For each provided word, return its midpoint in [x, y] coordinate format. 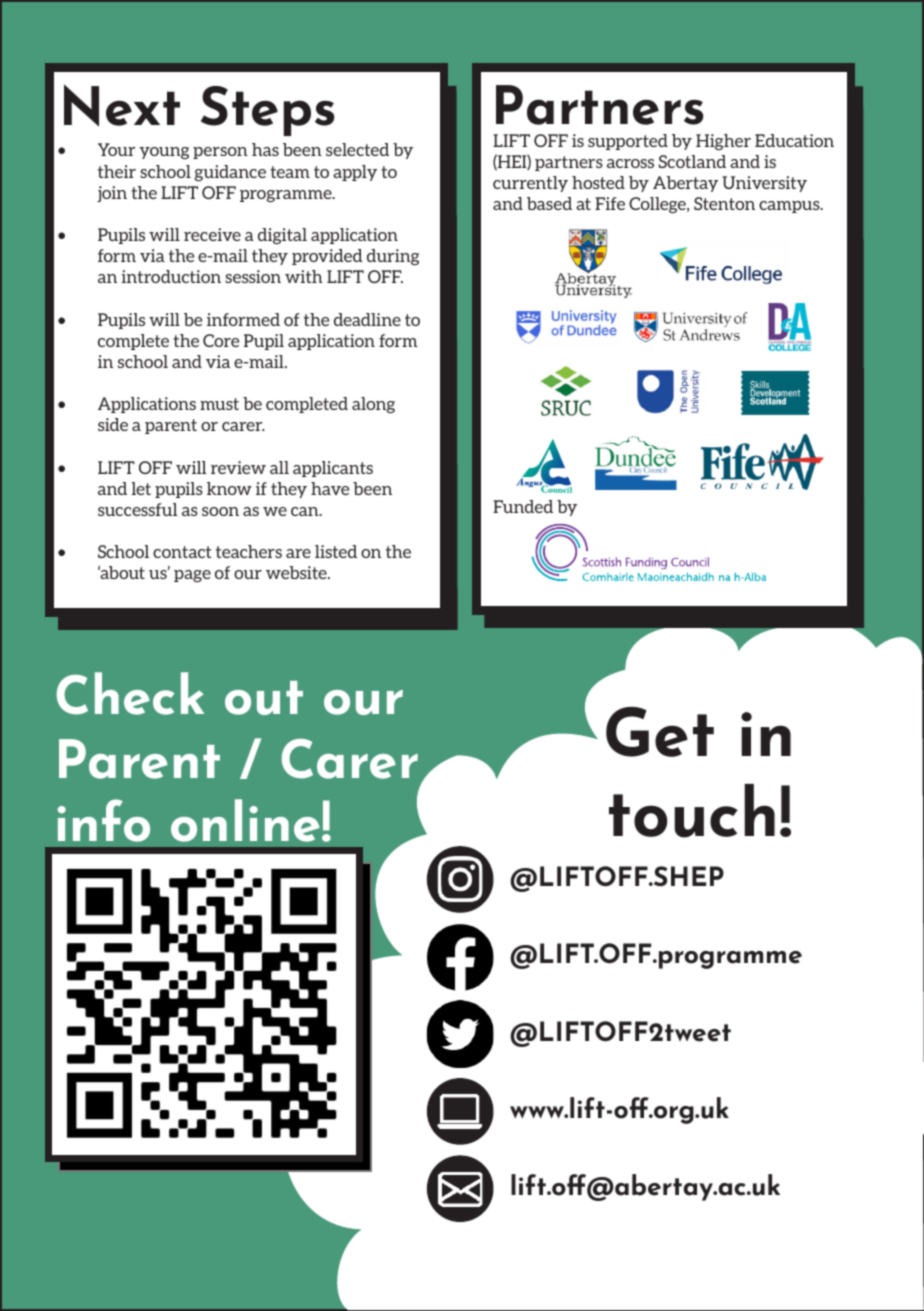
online [247, 820]
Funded [523, 506]
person [220, 153]
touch [692, 811]
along [373, 405]
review [238, 467]
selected [357, 149]
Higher [723, 142]
